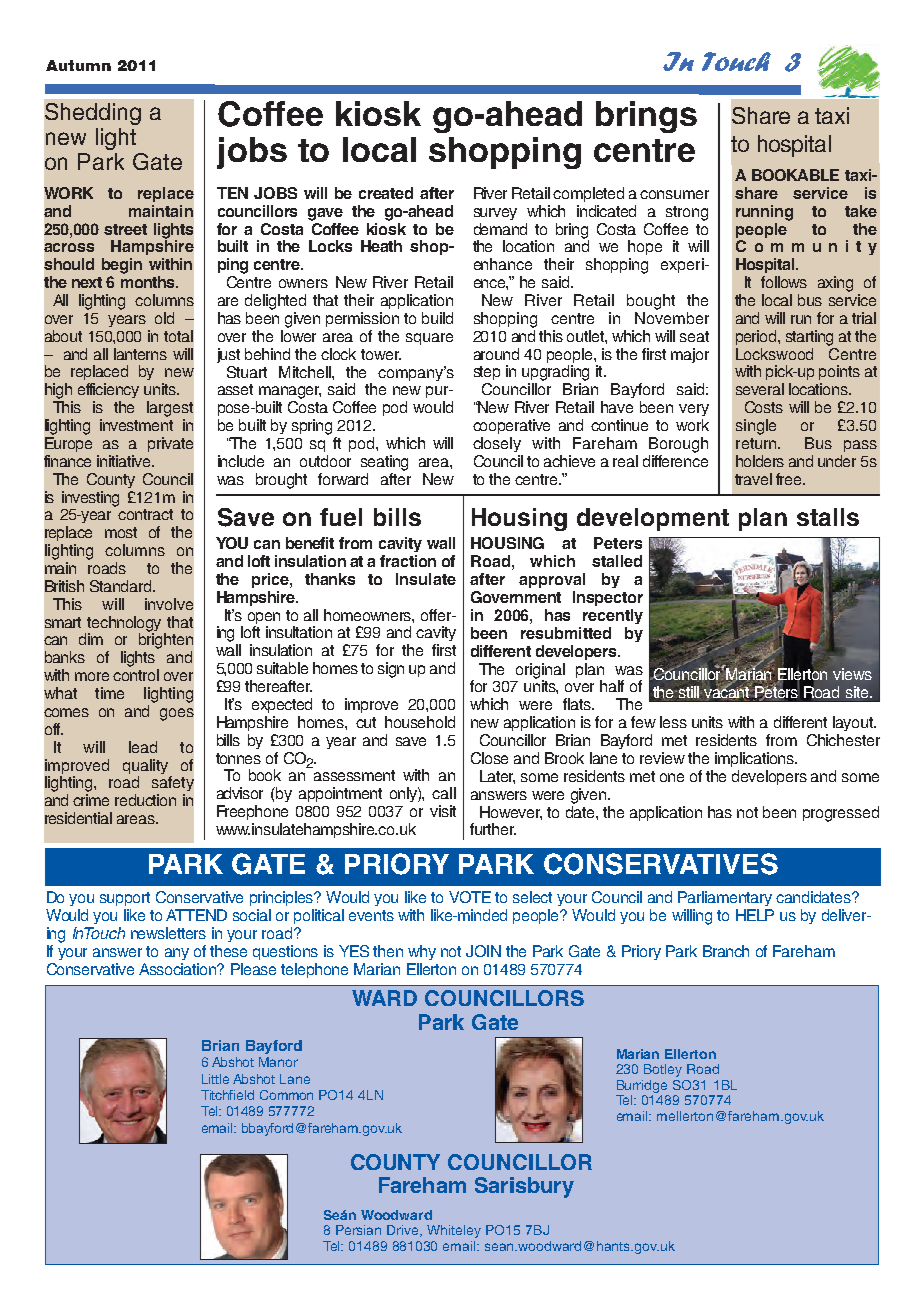 The height and width of the screenshot is (1308, 924). Describe the element at coordinates (764, 213) in the screenshot. I see `running` at that location.
